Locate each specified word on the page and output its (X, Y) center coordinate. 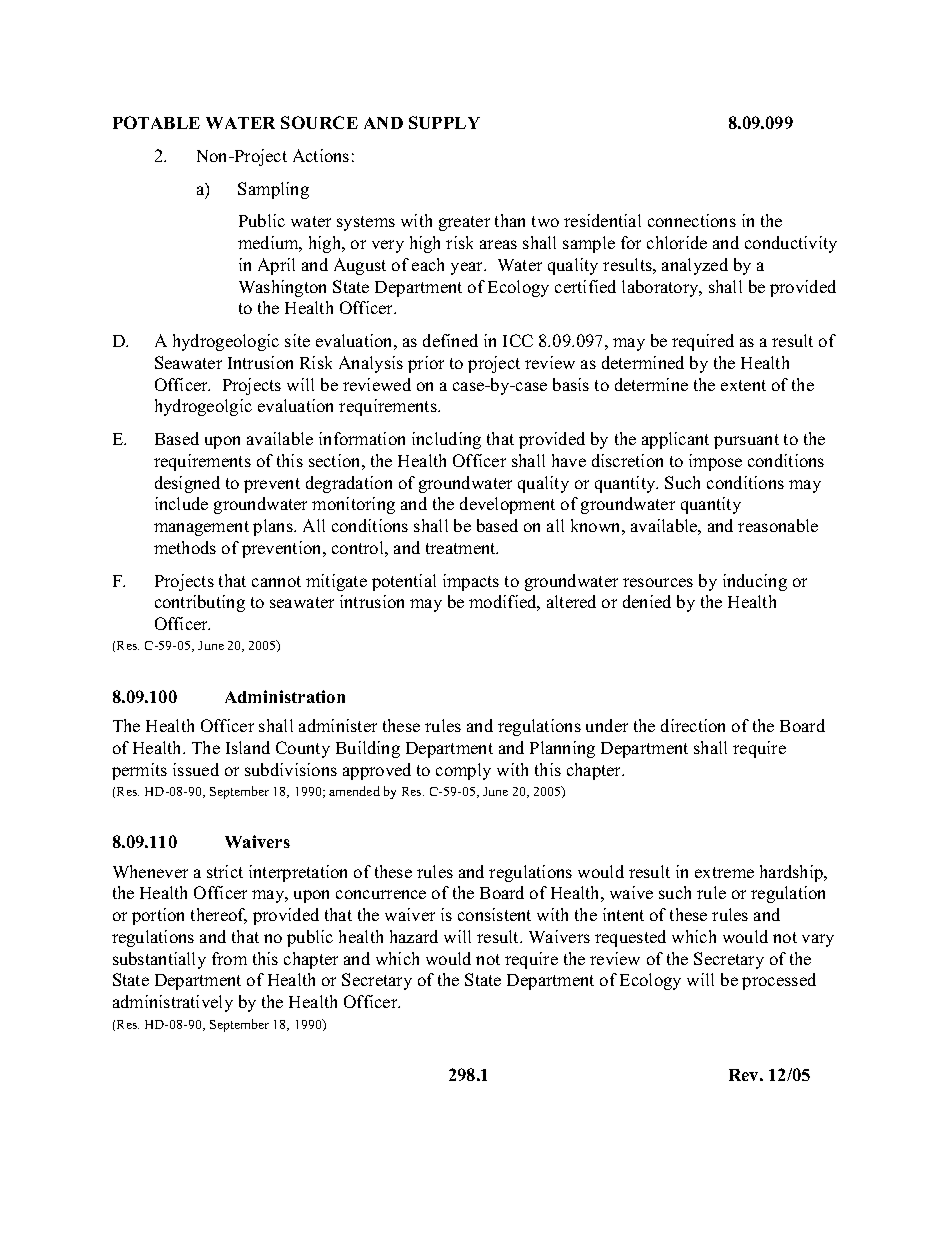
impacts (471, 582)
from (229, 958)
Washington (282, 288)
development (507, 505)
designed (187, 484)
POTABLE (156, 122)
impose (715, 462)
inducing (755, 582)
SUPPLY (444, 122)
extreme (724, 872)
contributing (200, 603)
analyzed (695, 266)
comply (463, 771)
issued (196, 769)
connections (692, 220)
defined (450, 340)
